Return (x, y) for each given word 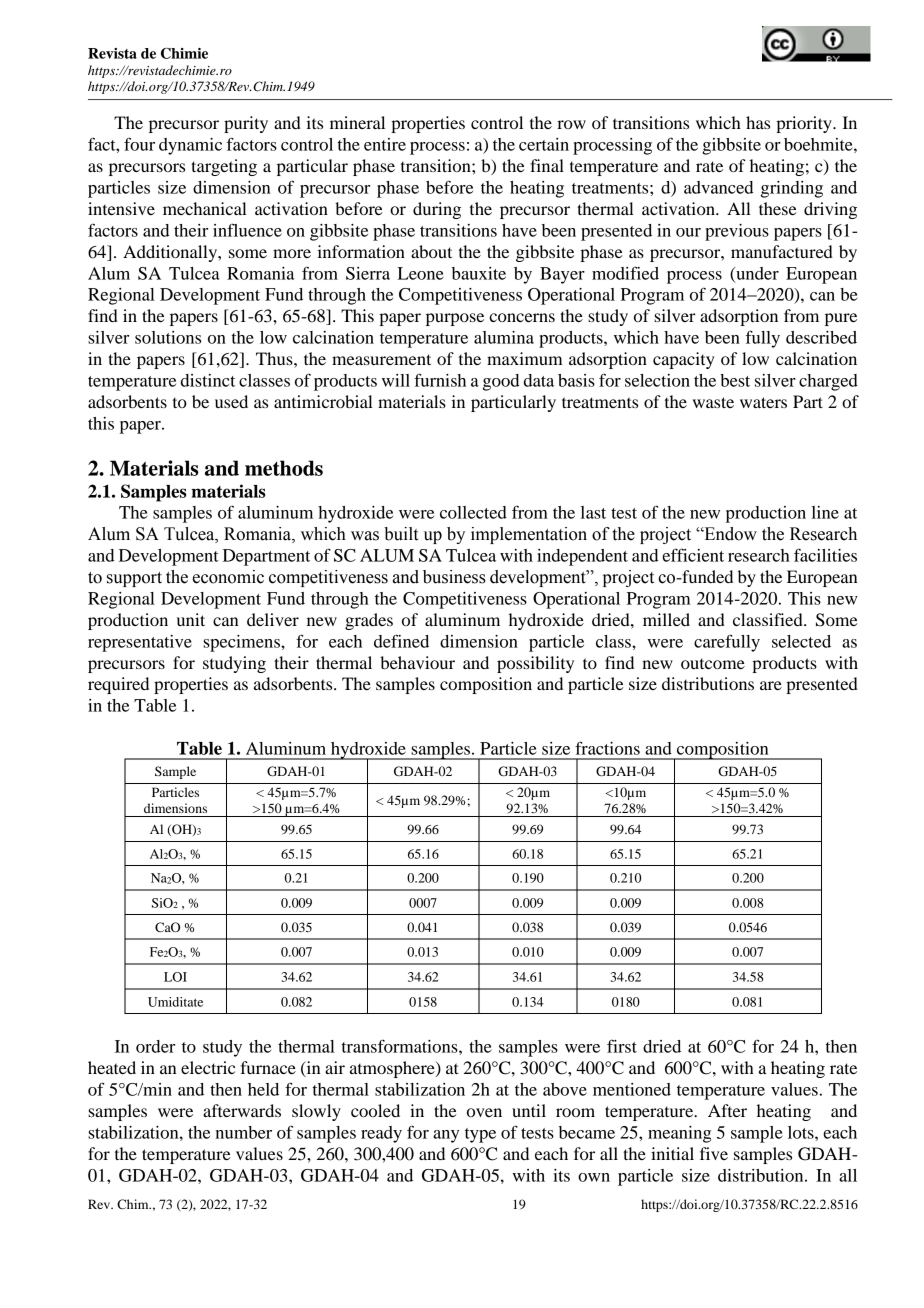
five (714, 1153)
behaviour (417, 662)
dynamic (190, 146)
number (244, 1132)
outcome (713, 664)
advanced (718, 187)
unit (191, 619)
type (480, 1135)
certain (544, 144)
